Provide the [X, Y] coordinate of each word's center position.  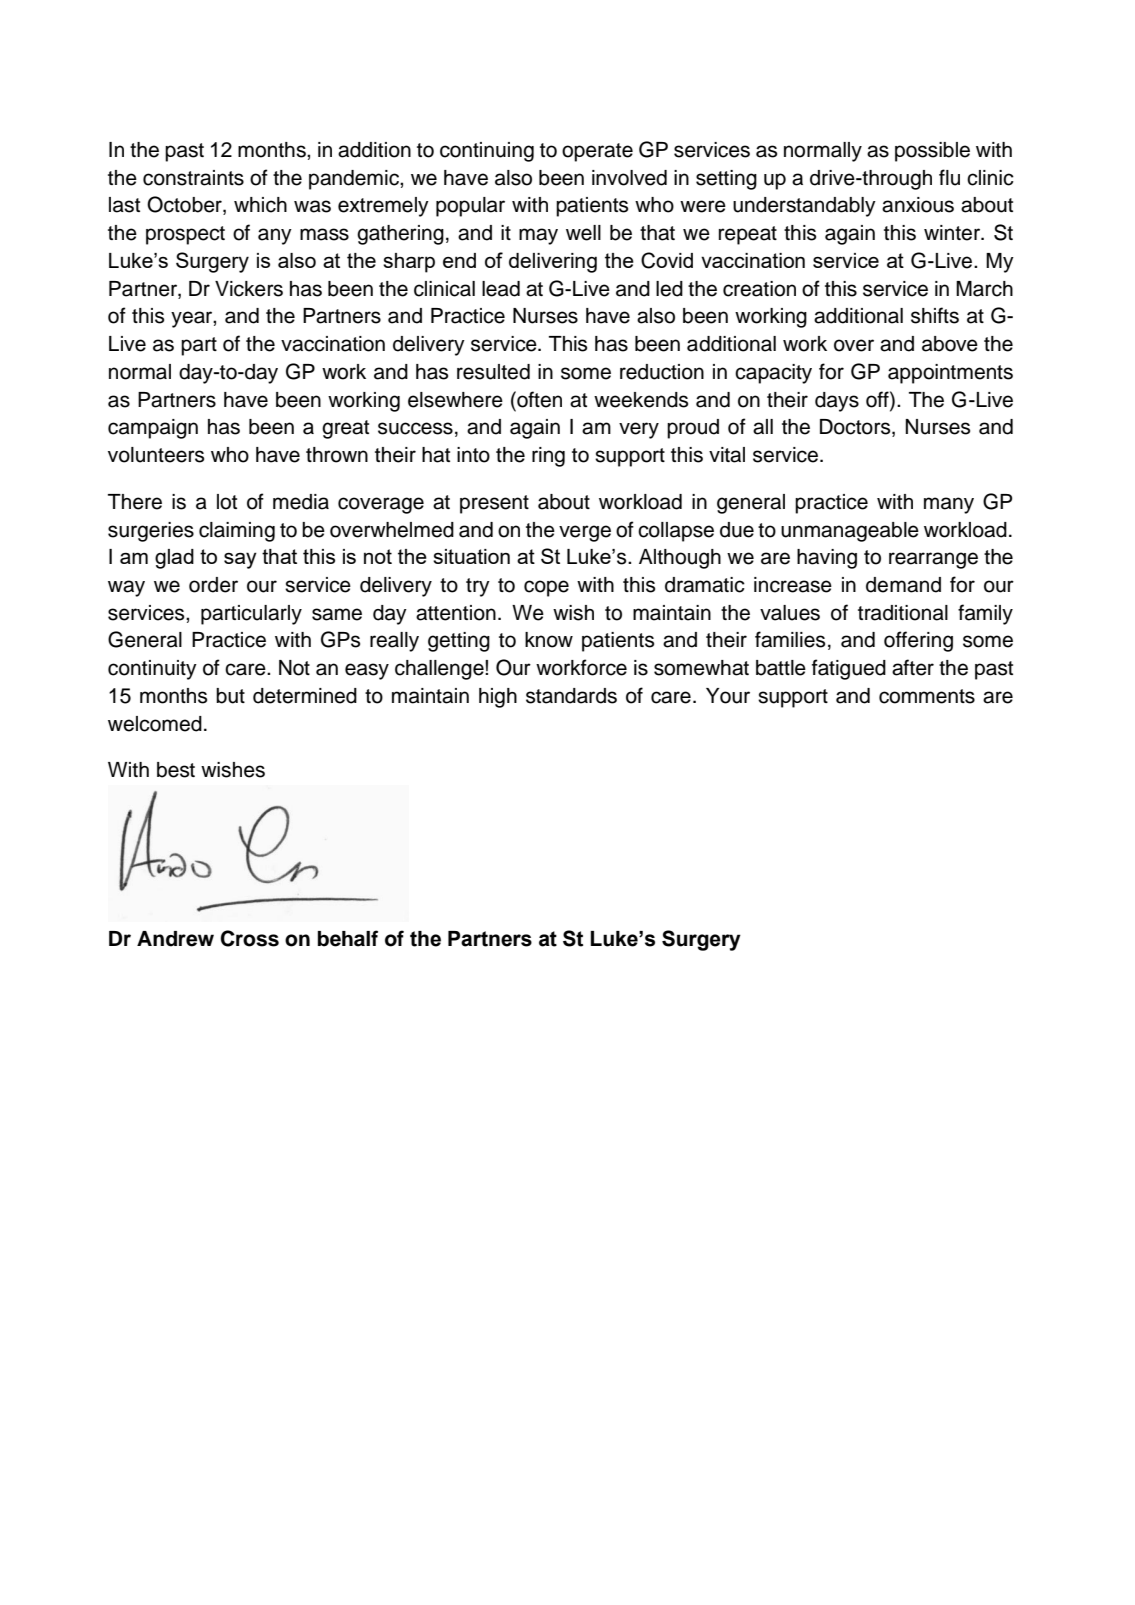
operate [597, 152]
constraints [193, 178]
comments [927, 696]
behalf [348, 938]
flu [949, 177]
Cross [250, 938]
